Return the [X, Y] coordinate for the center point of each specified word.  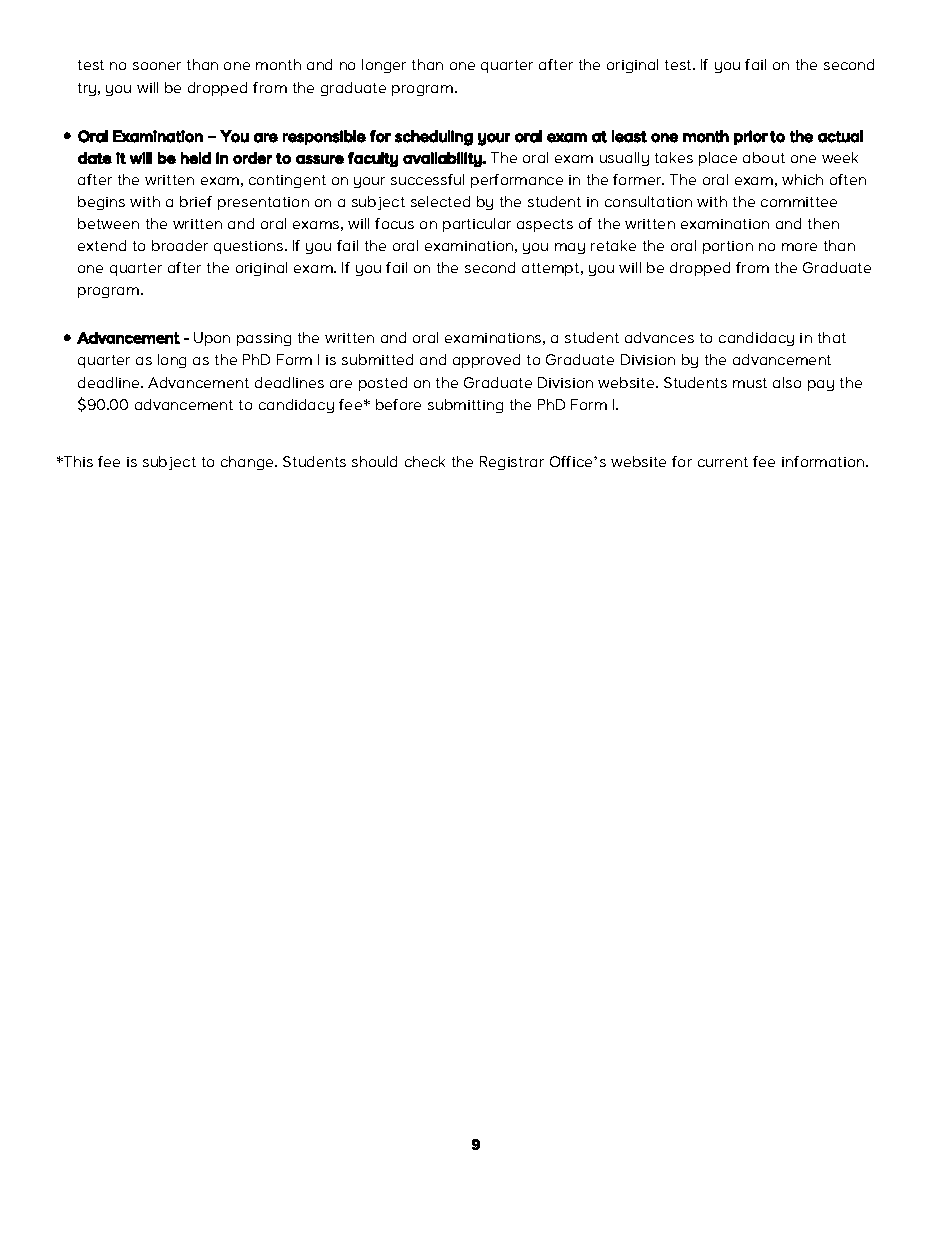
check [425, 461]
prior [751, 137]
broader [180, 245]
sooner [157, 66]
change [249, 463]
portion [728, 247]
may [570, 248]
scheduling [434, 138]
